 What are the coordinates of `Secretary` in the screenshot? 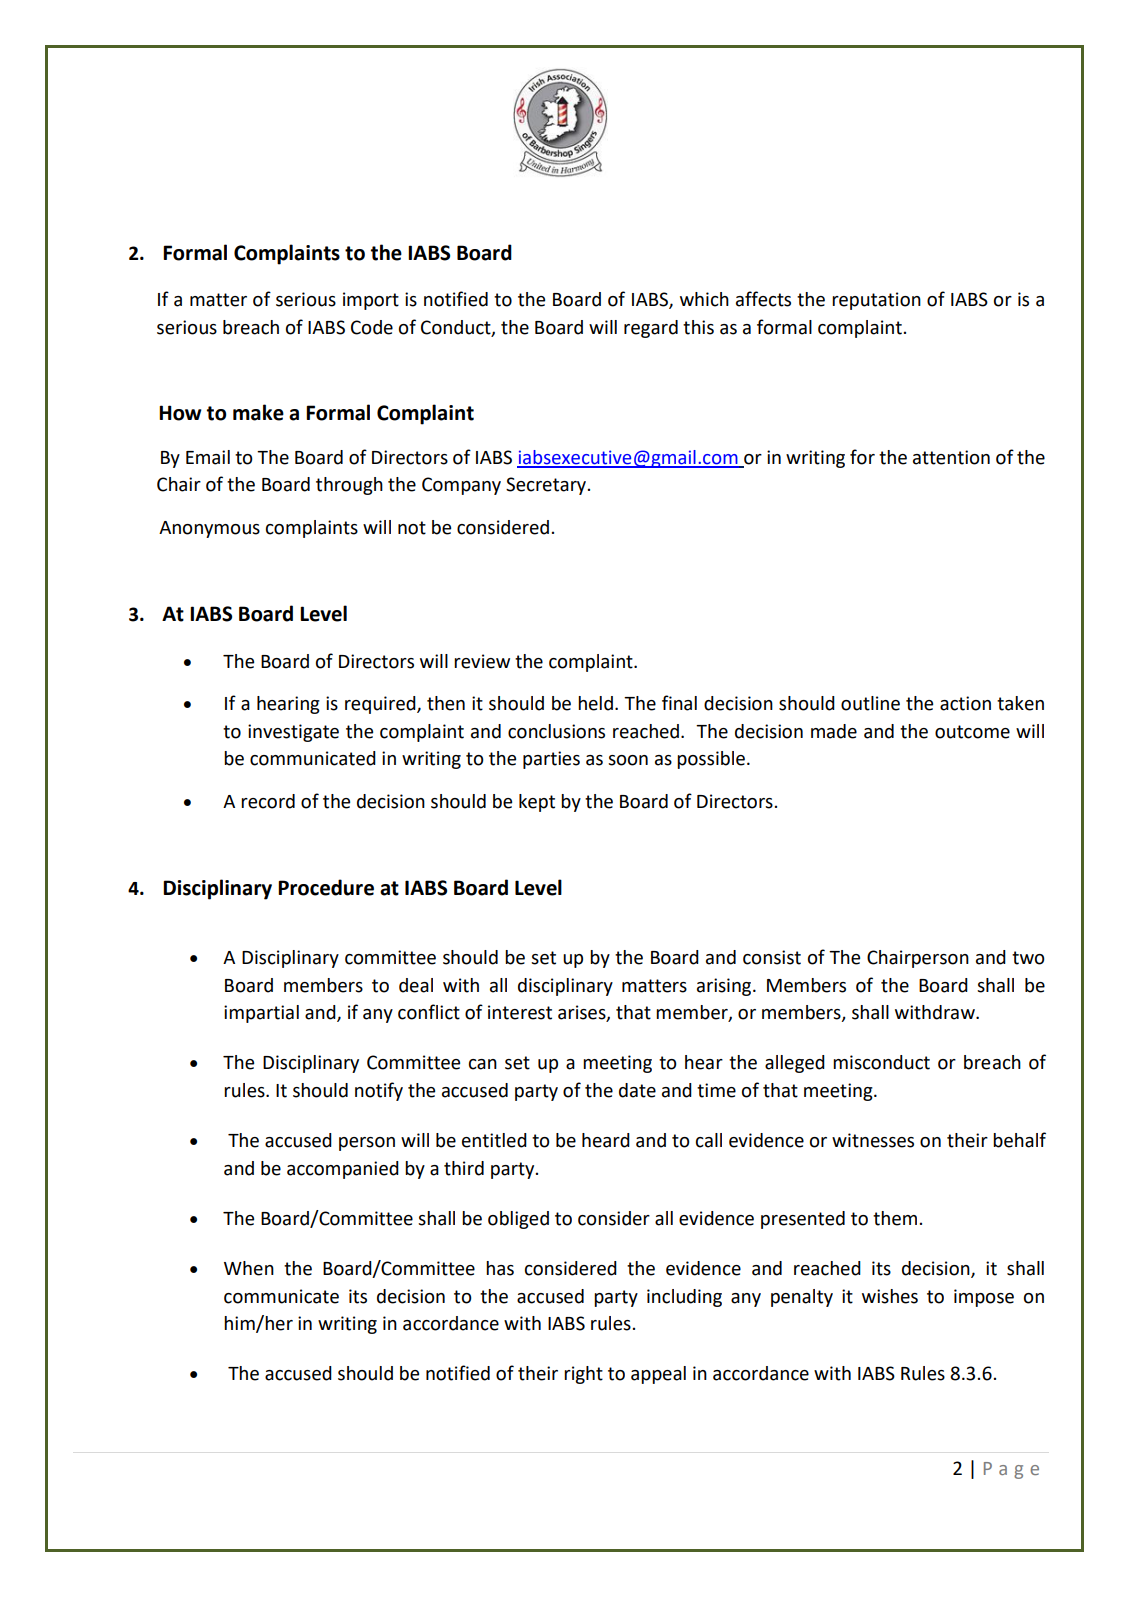 It's located at (546, 486).
